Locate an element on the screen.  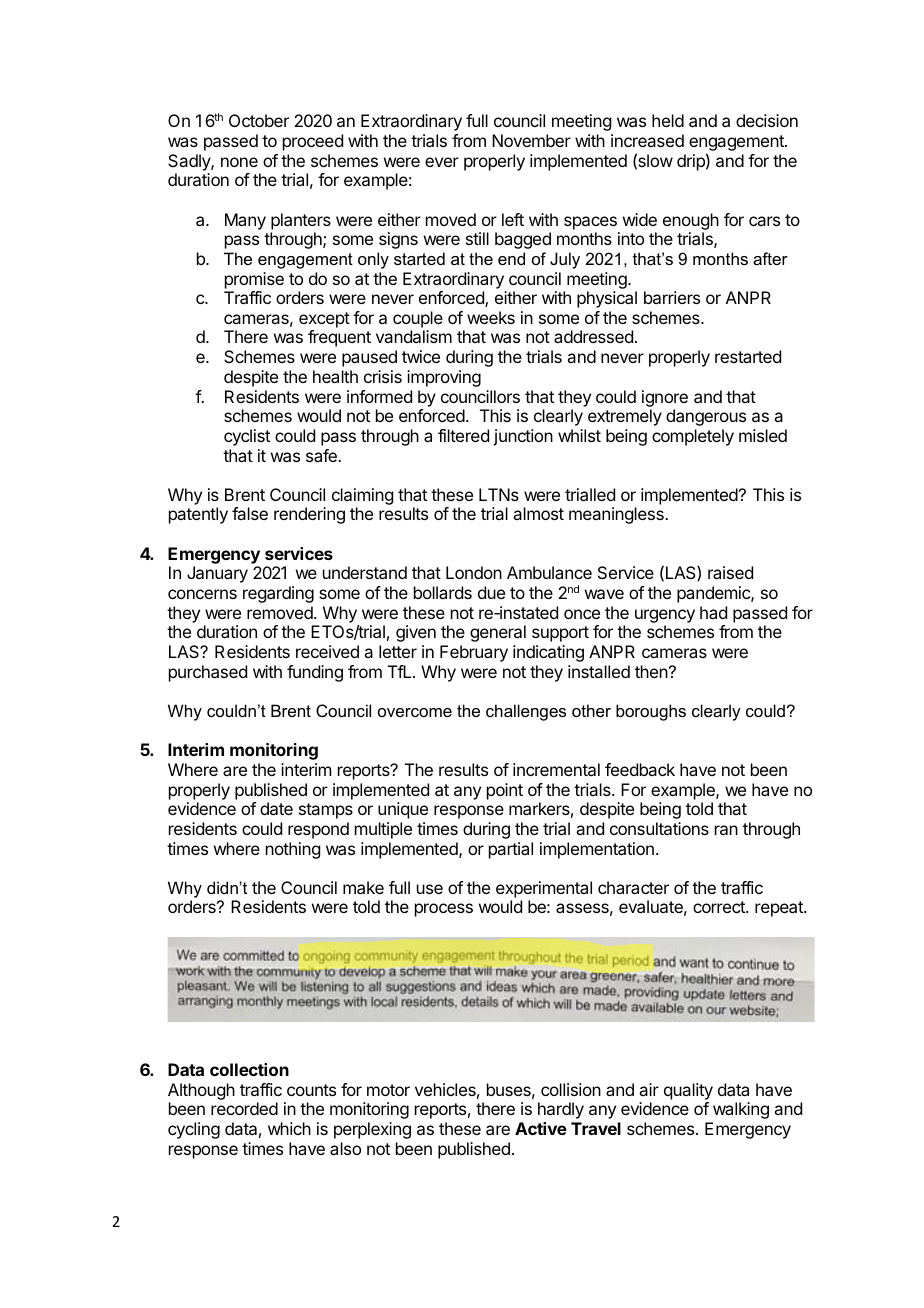
partial is located at coordinates (511, 850).
